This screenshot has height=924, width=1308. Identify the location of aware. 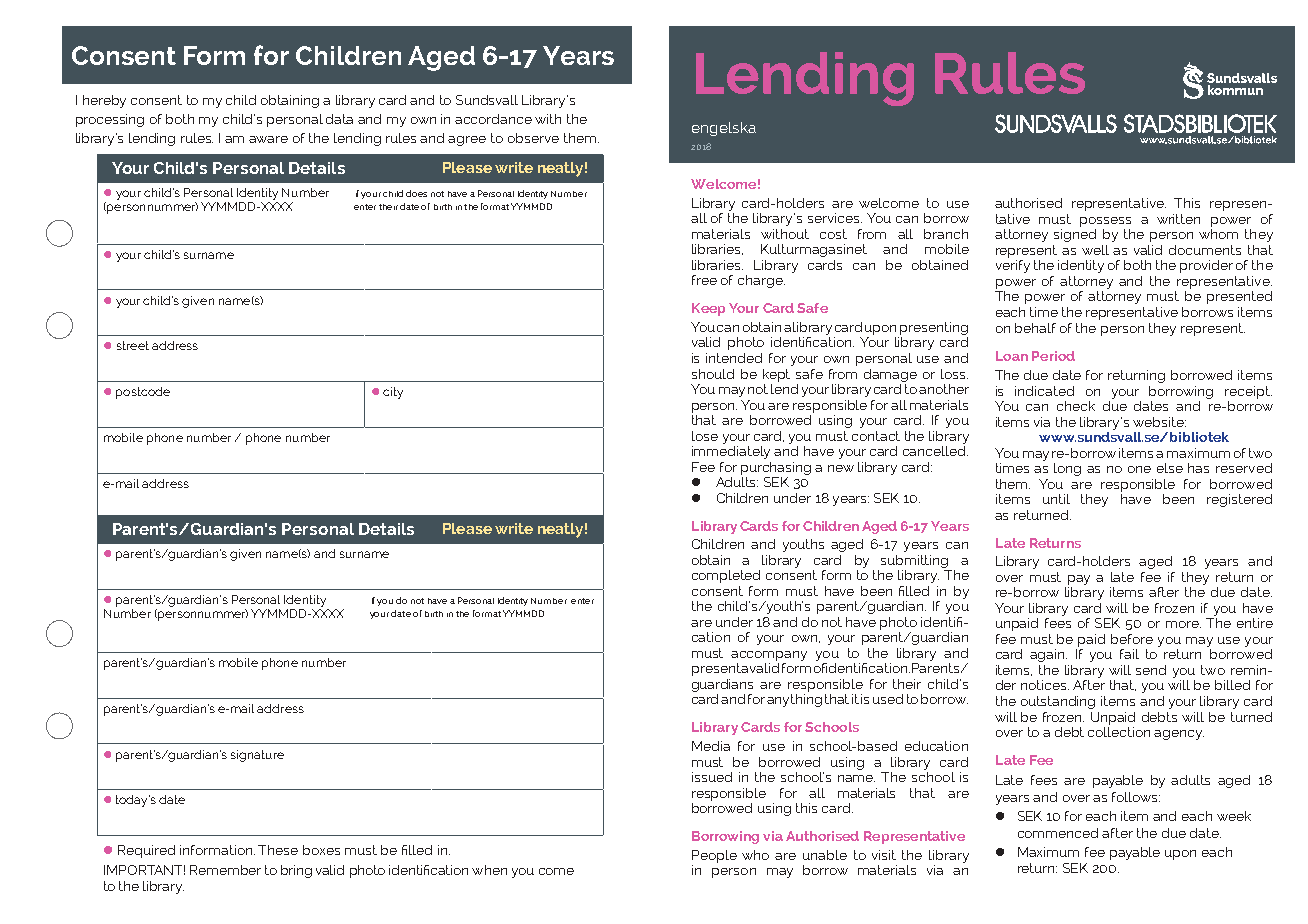
(268, 139).
